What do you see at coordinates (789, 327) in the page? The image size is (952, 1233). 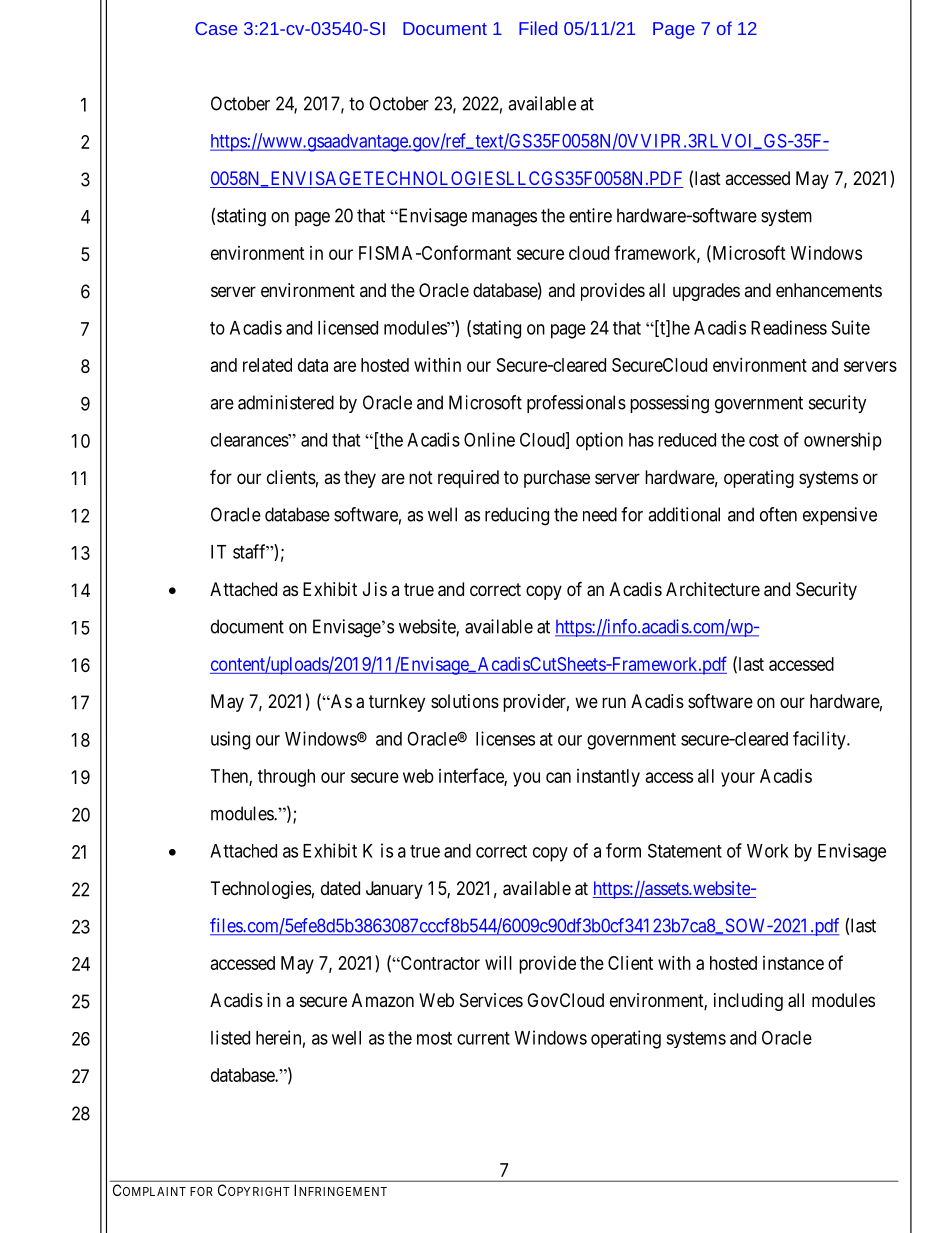 I see `Readiness` at bounding box center [789, 327].
